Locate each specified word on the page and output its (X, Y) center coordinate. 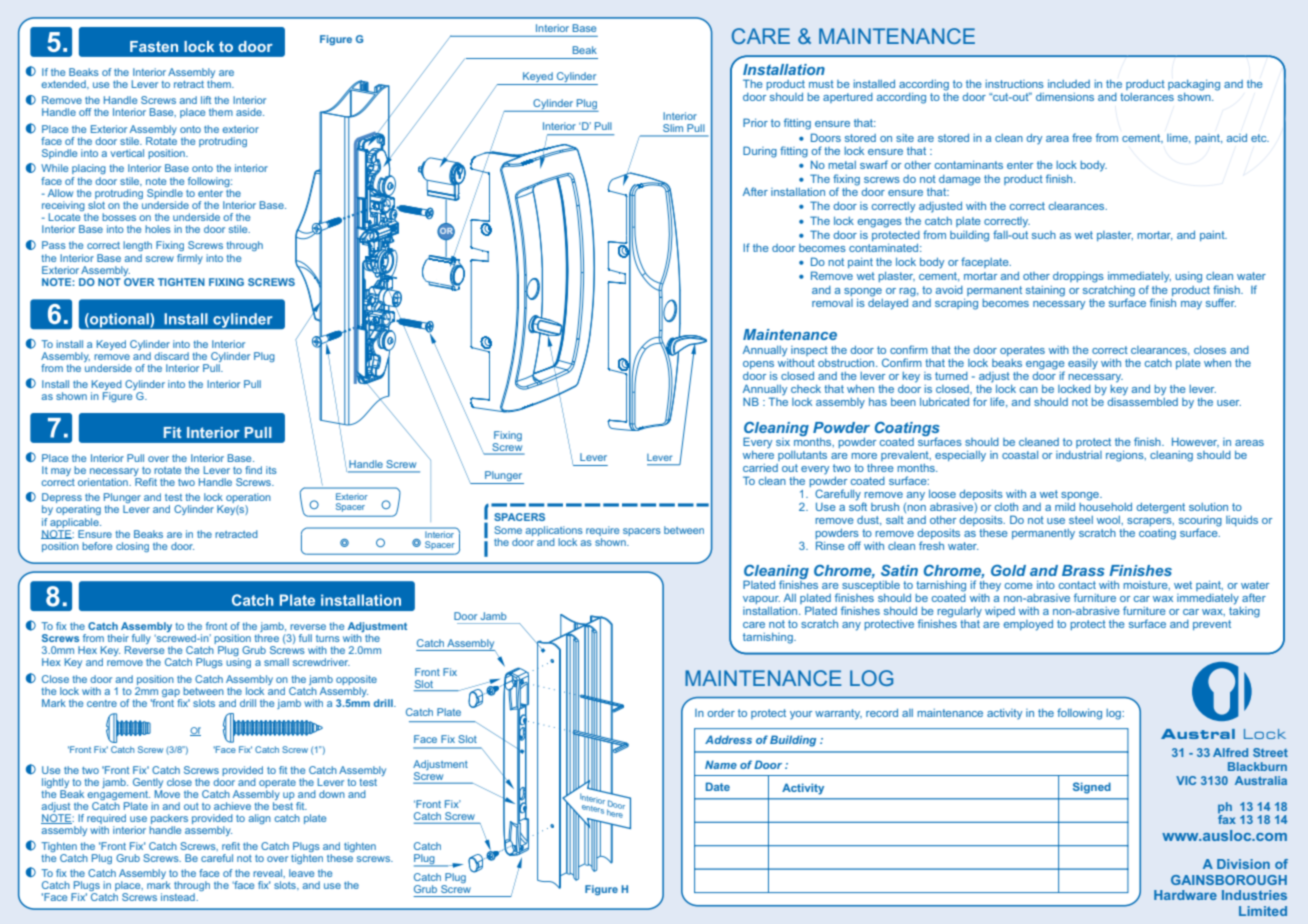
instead (179, 897)
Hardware (1185, 895)
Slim (673, 128)
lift (206, 100)
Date (718, 786)
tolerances (1147, 97)
